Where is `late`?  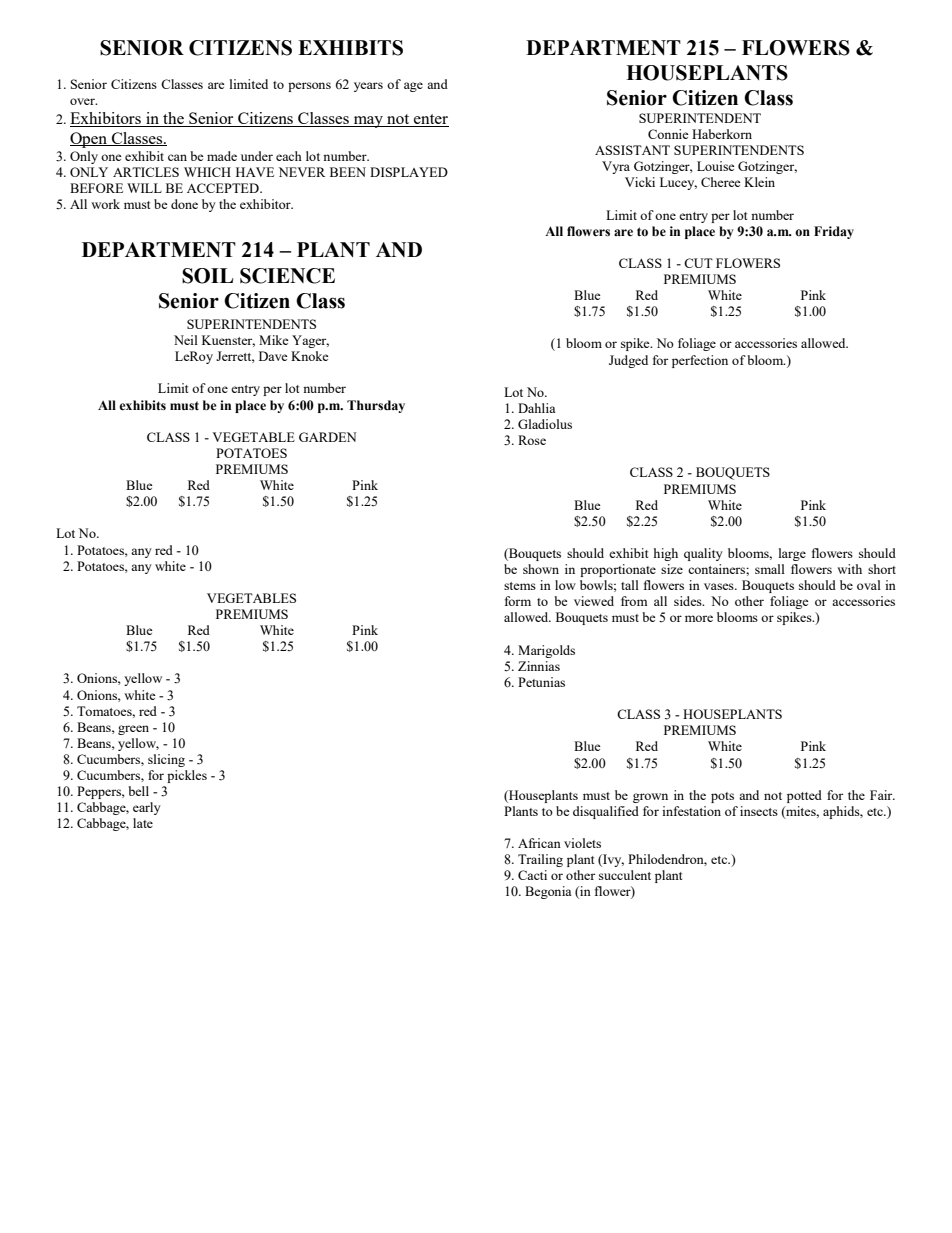 late is located at coordinates (143, 823).
